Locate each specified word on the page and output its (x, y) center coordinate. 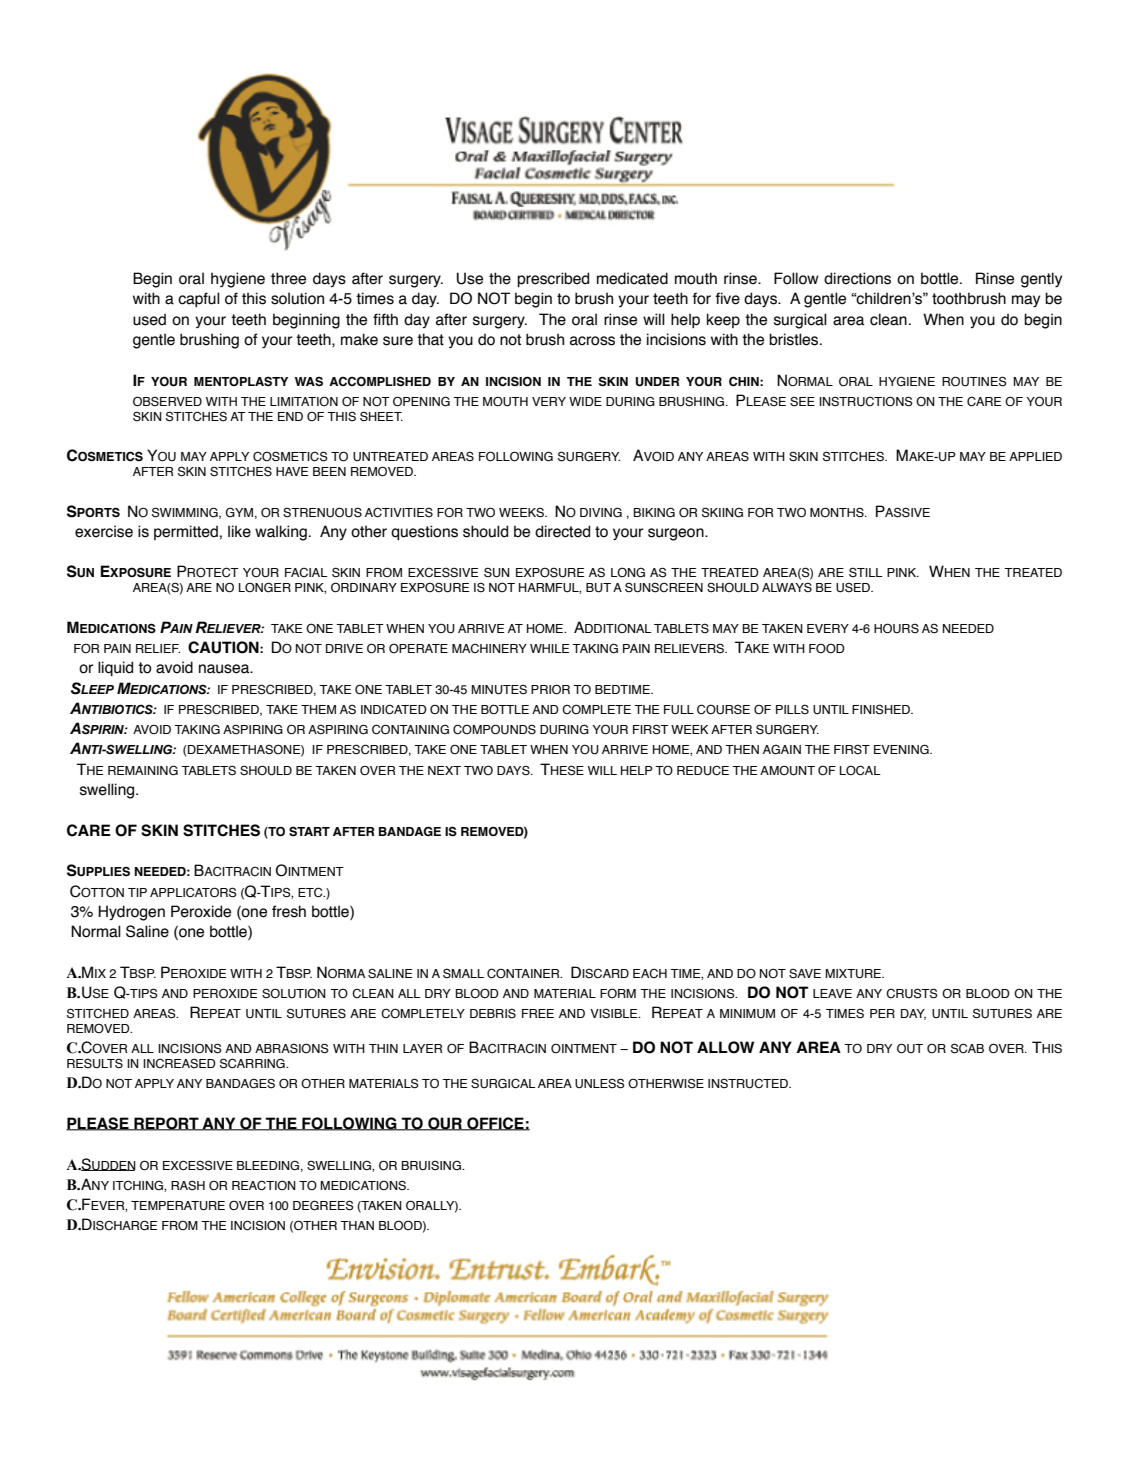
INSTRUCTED (749, 1083)
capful (199, 299)
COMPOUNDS (494, 729)
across (592, 341)
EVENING (902, 749)
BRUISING (432, 1165)
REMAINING (143, 770)
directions (857, 278)
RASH (188, 1185)
